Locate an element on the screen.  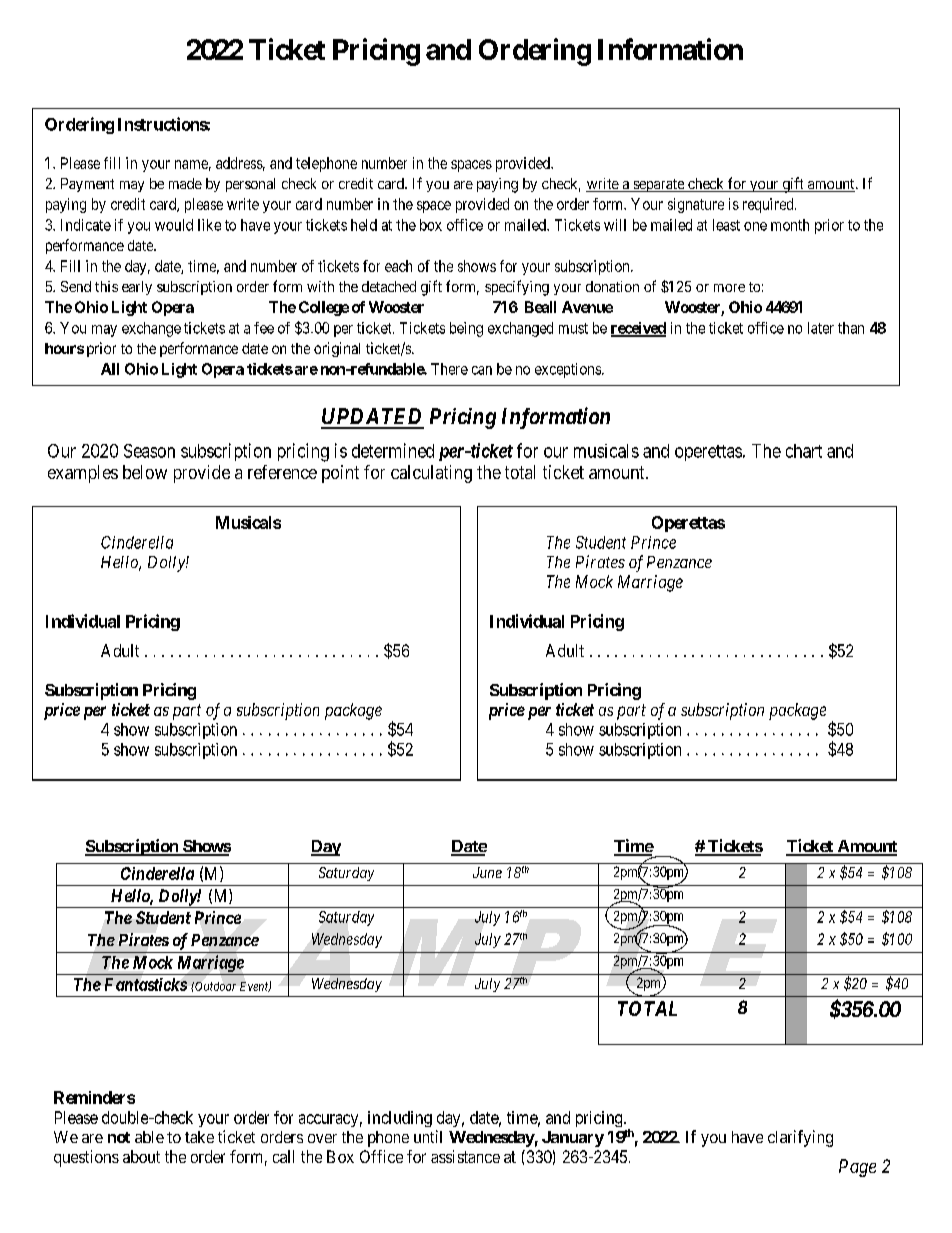
required is located at coordinates (769, 205).
